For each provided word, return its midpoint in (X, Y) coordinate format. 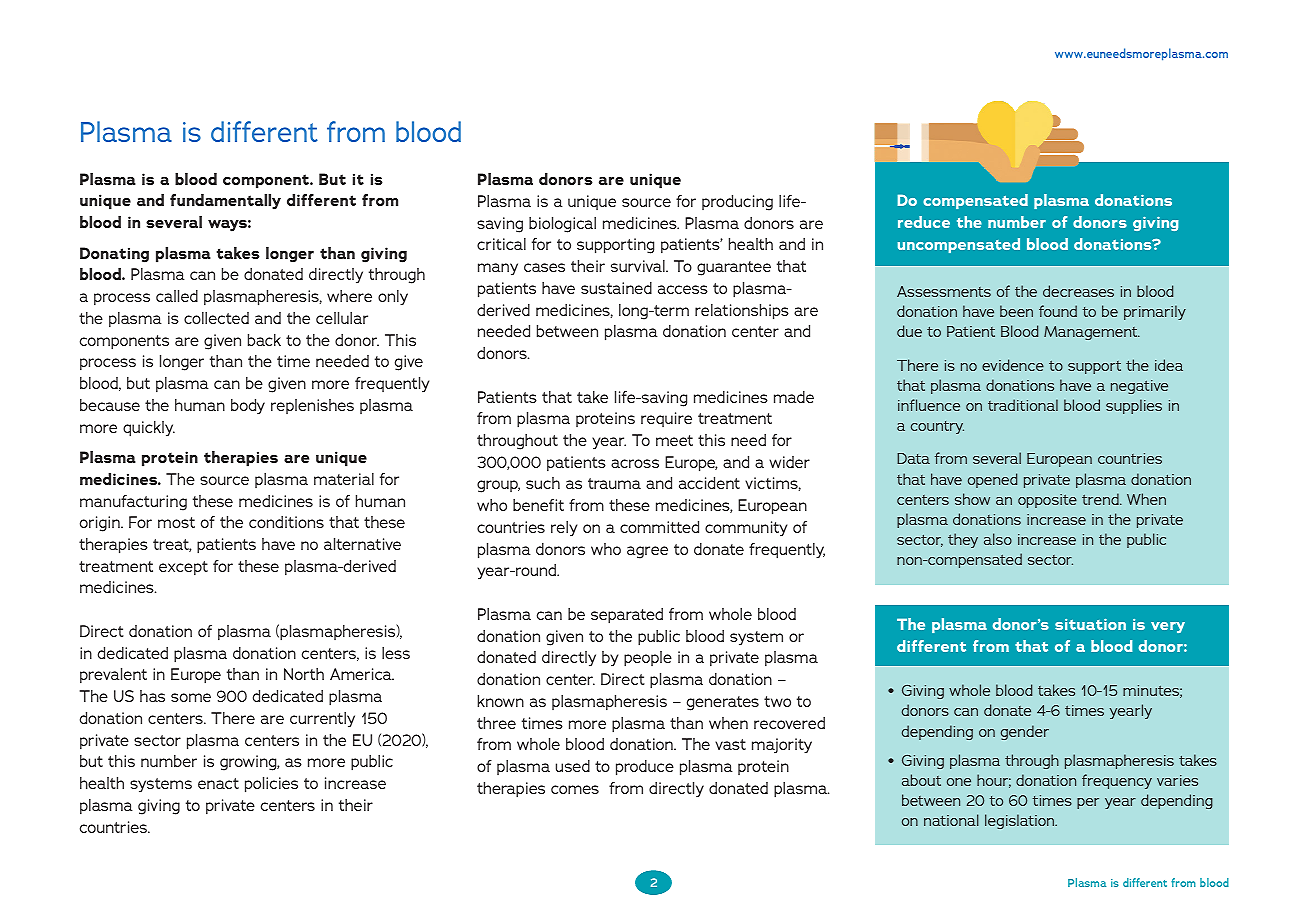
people (648, 659)
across (635, 463)
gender (1025, 732)
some (191, 697)
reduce (924, 222)
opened (992, 480)
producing (737, 203)
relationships (742, 312)
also (998, 539)
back (264, 340)
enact (218, 783)
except (183, 568)
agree (647, 552)
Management (1092, 333)
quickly (149, 429)
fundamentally (225, 202)
